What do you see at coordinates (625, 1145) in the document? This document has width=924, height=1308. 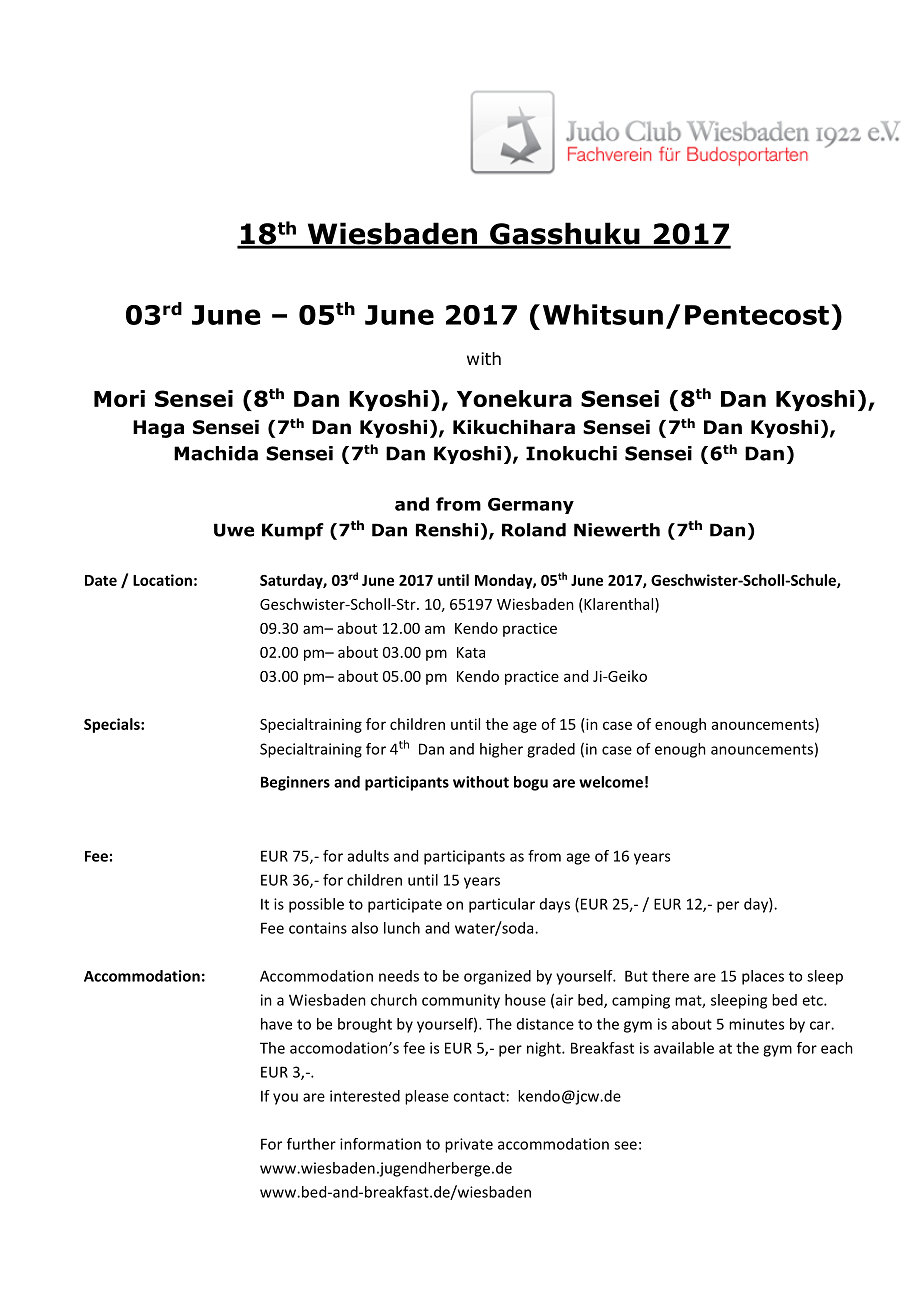 I see `see` at bounding box center [625, 1145].
